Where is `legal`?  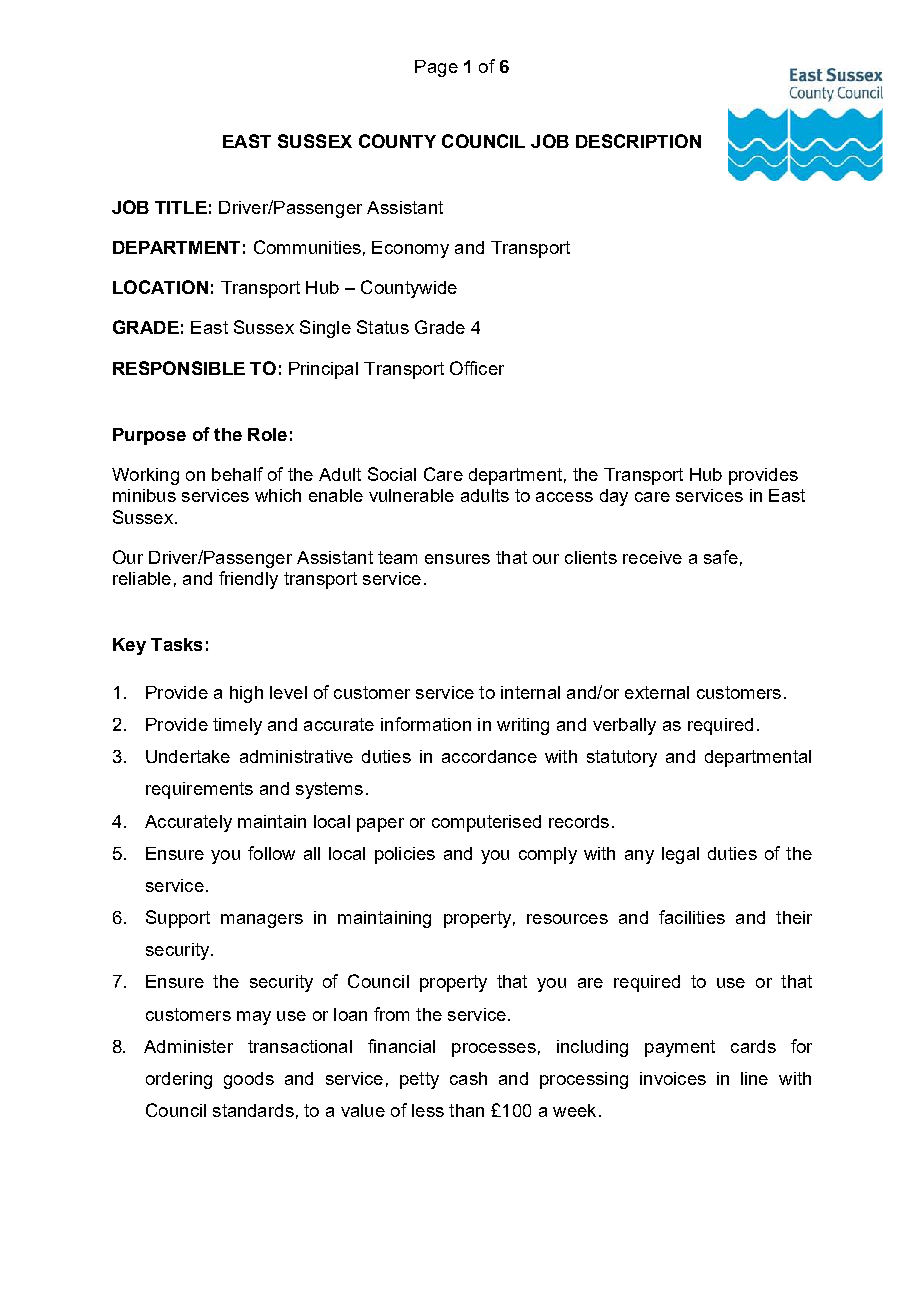
legal is located at coordinates (680, 855).
